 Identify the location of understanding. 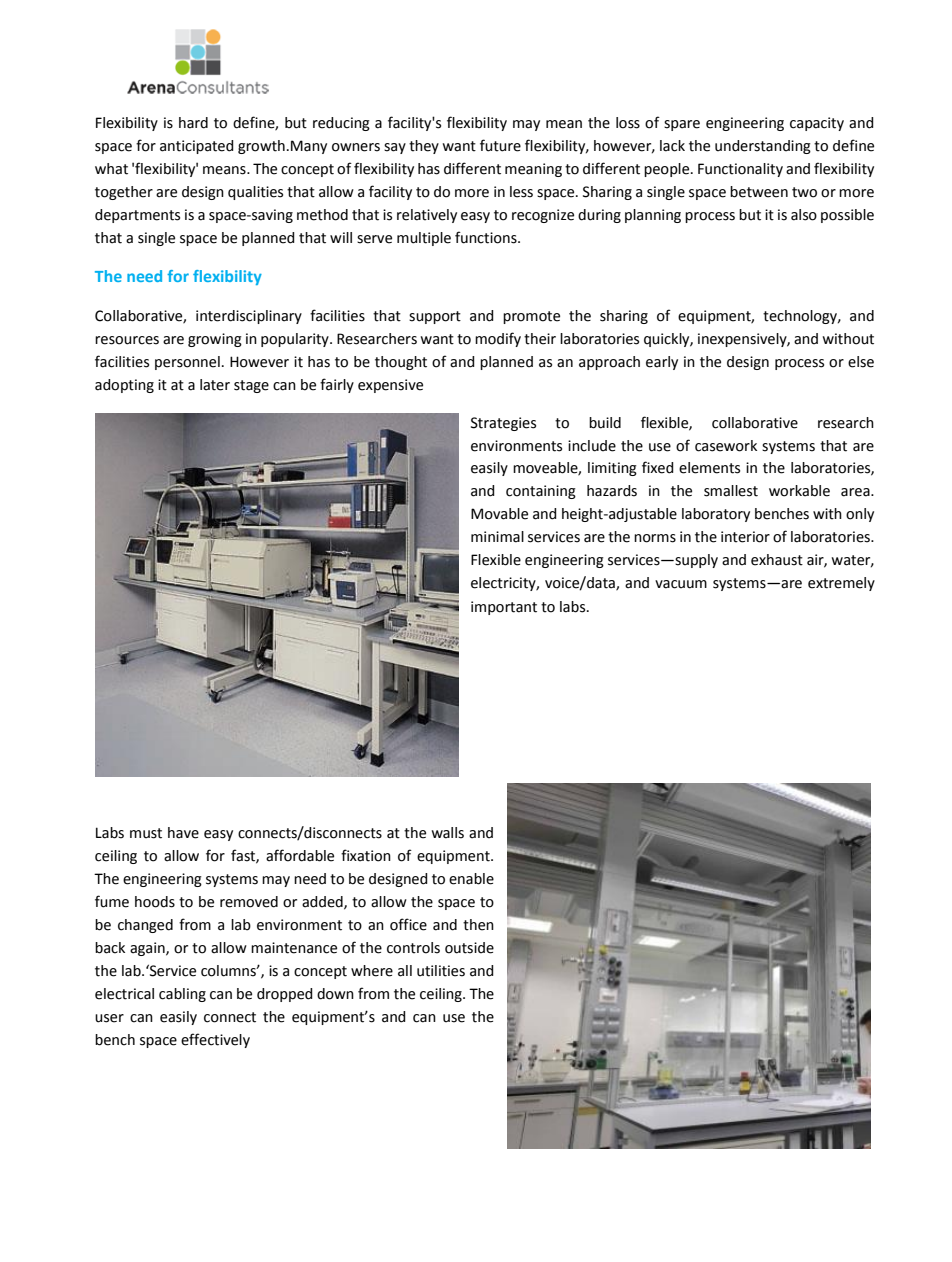
(763, 147).
